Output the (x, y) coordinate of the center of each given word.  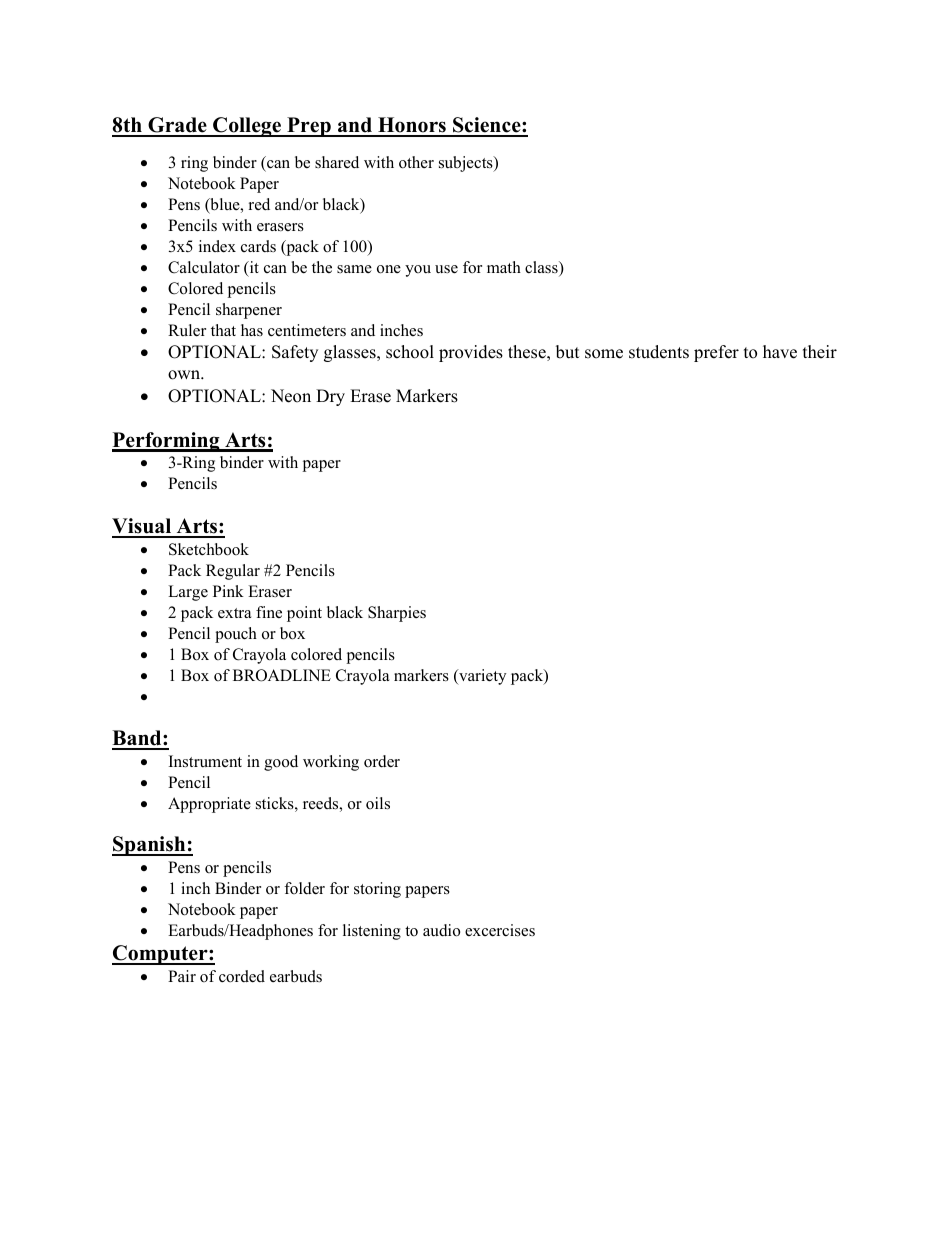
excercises (500, 930)
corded (242, 976)
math (504, 267)
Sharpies (397, 614)
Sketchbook (209, 549)
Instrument (205, 761)
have (780, 352)
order (382, 761)
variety (481, 677)
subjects (467, 164)
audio (441, 930)
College (247, 127)
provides (471, 353)
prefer (716, 353)
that (223, 330)
